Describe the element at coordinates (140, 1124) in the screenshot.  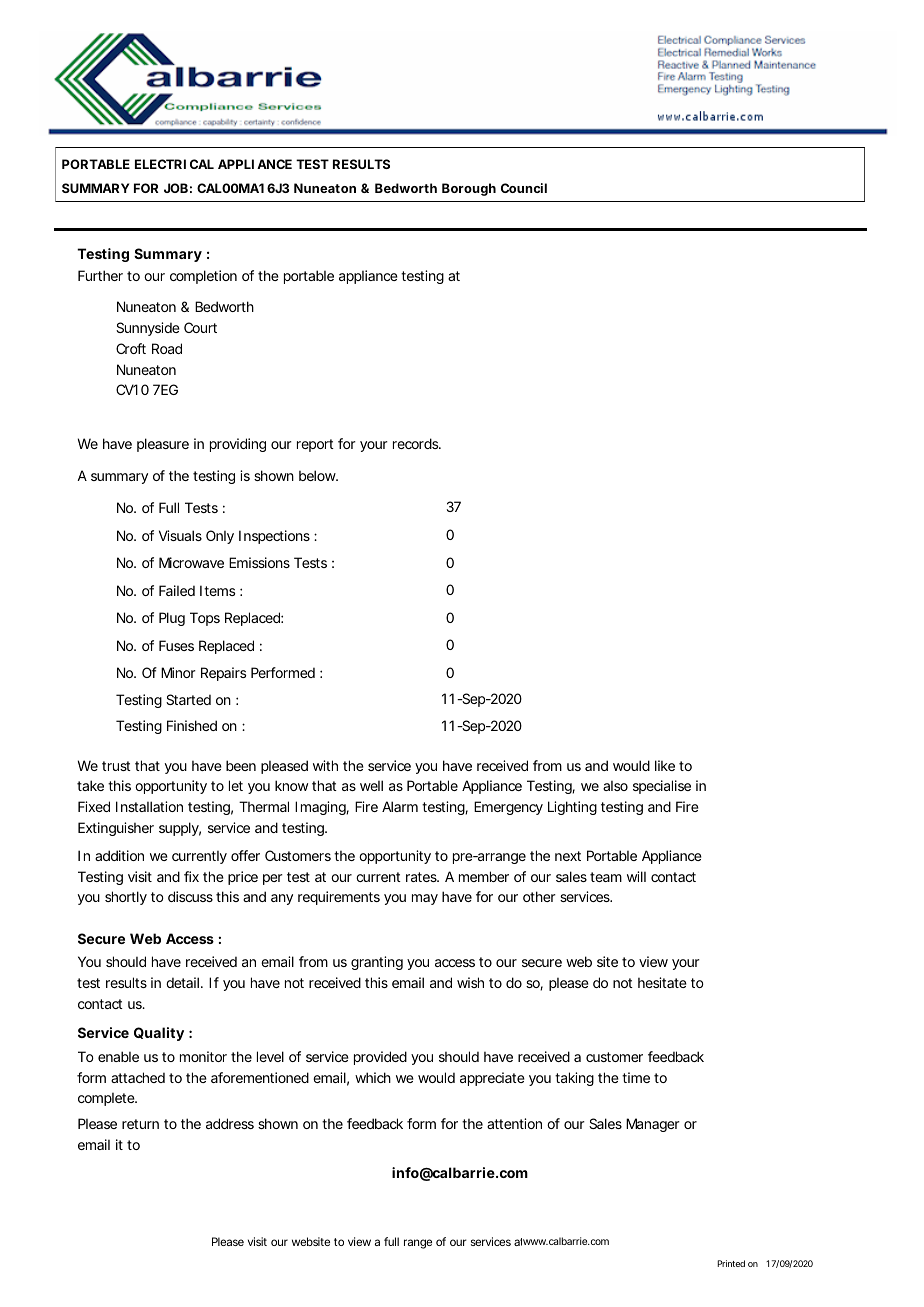
I see `return` at that location.
